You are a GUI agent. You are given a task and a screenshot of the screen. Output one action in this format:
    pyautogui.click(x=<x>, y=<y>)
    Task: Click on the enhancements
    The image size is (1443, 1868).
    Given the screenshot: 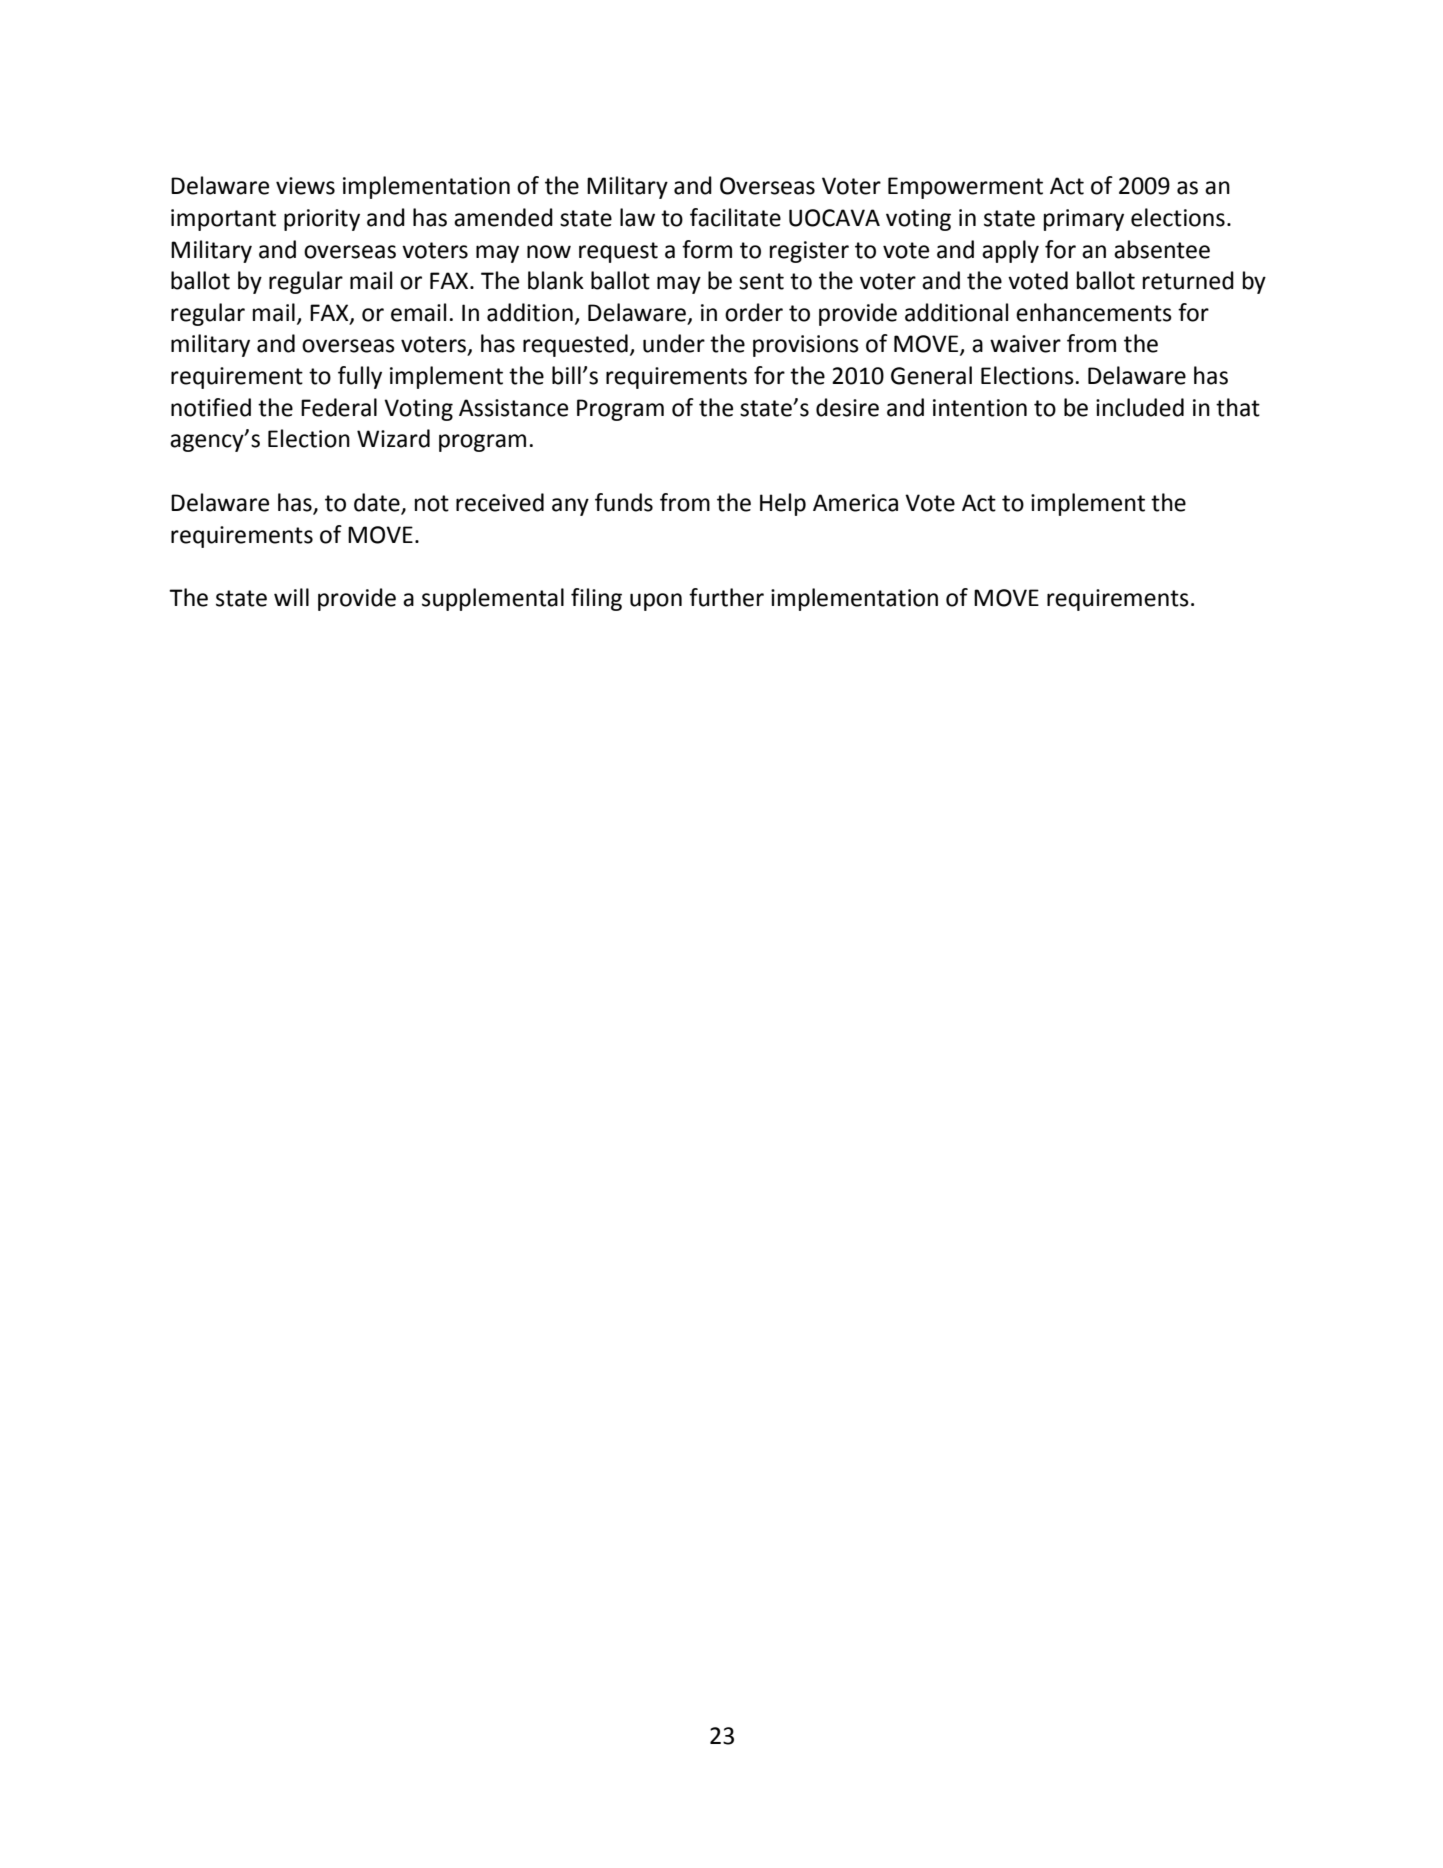 What is the action you would take?
    pyautogui.click(x=1094, y=312)
